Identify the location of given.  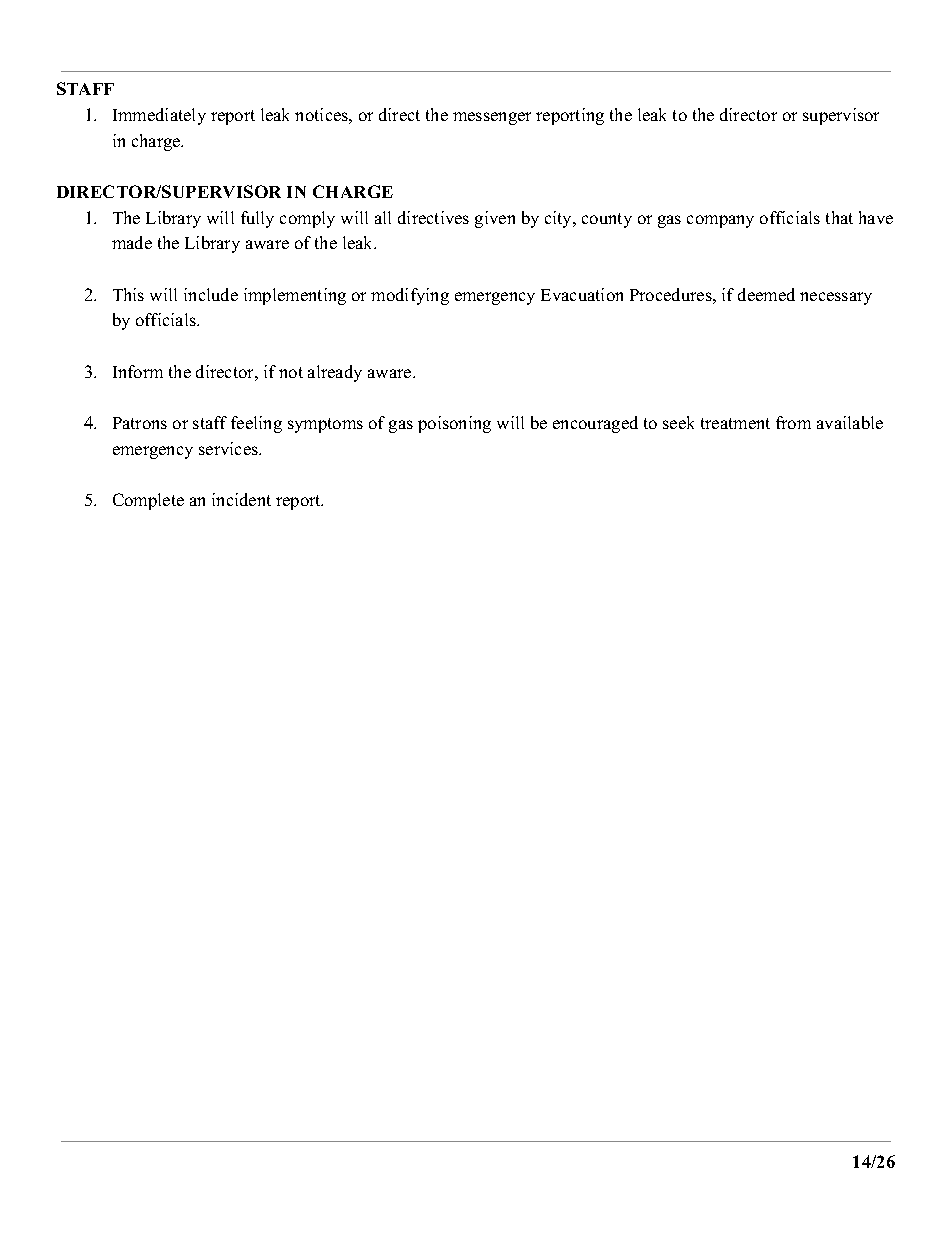
(495, 219).
